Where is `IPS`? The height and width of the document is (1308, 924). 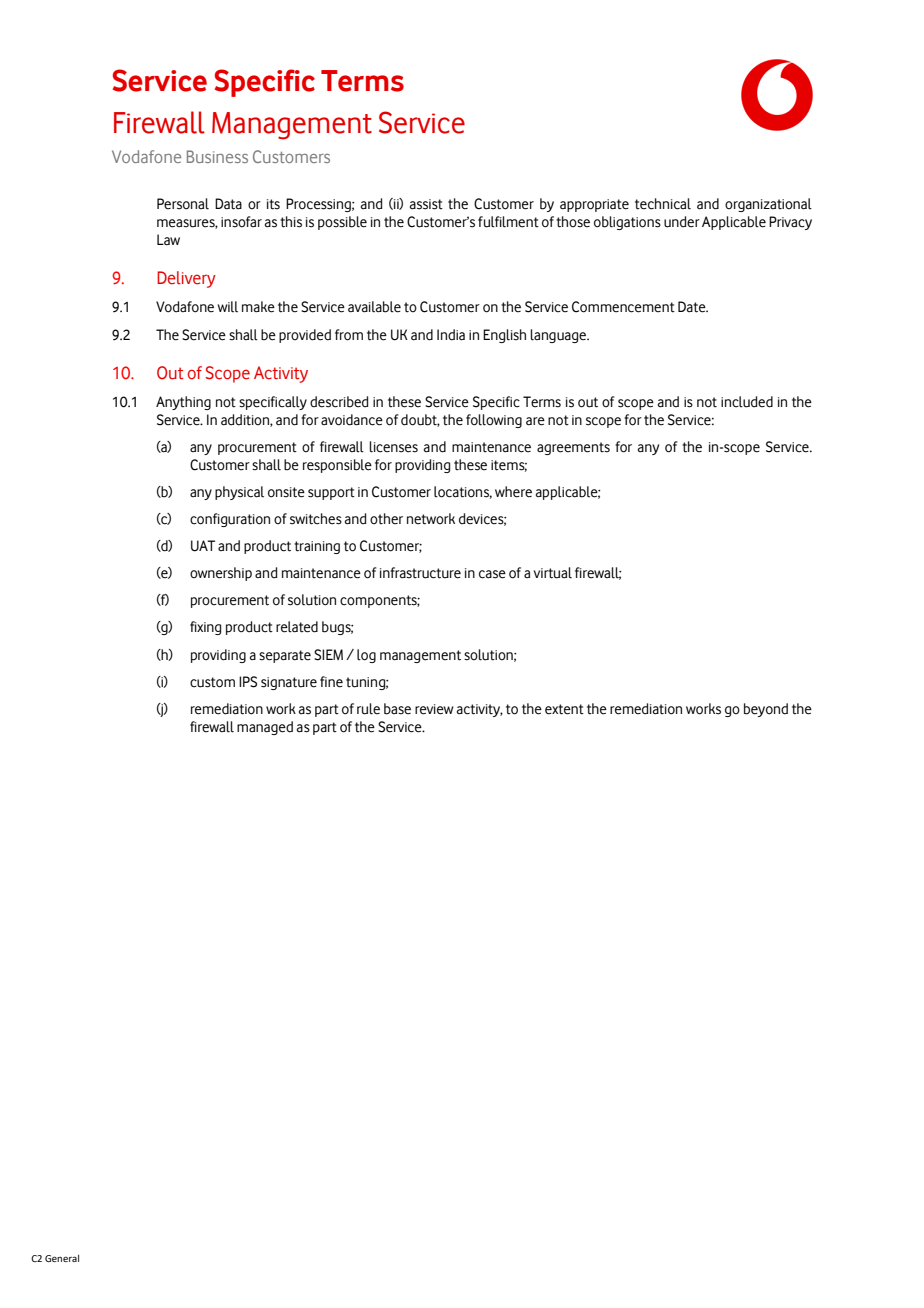 IPS is located at coordinates (248, 682).
